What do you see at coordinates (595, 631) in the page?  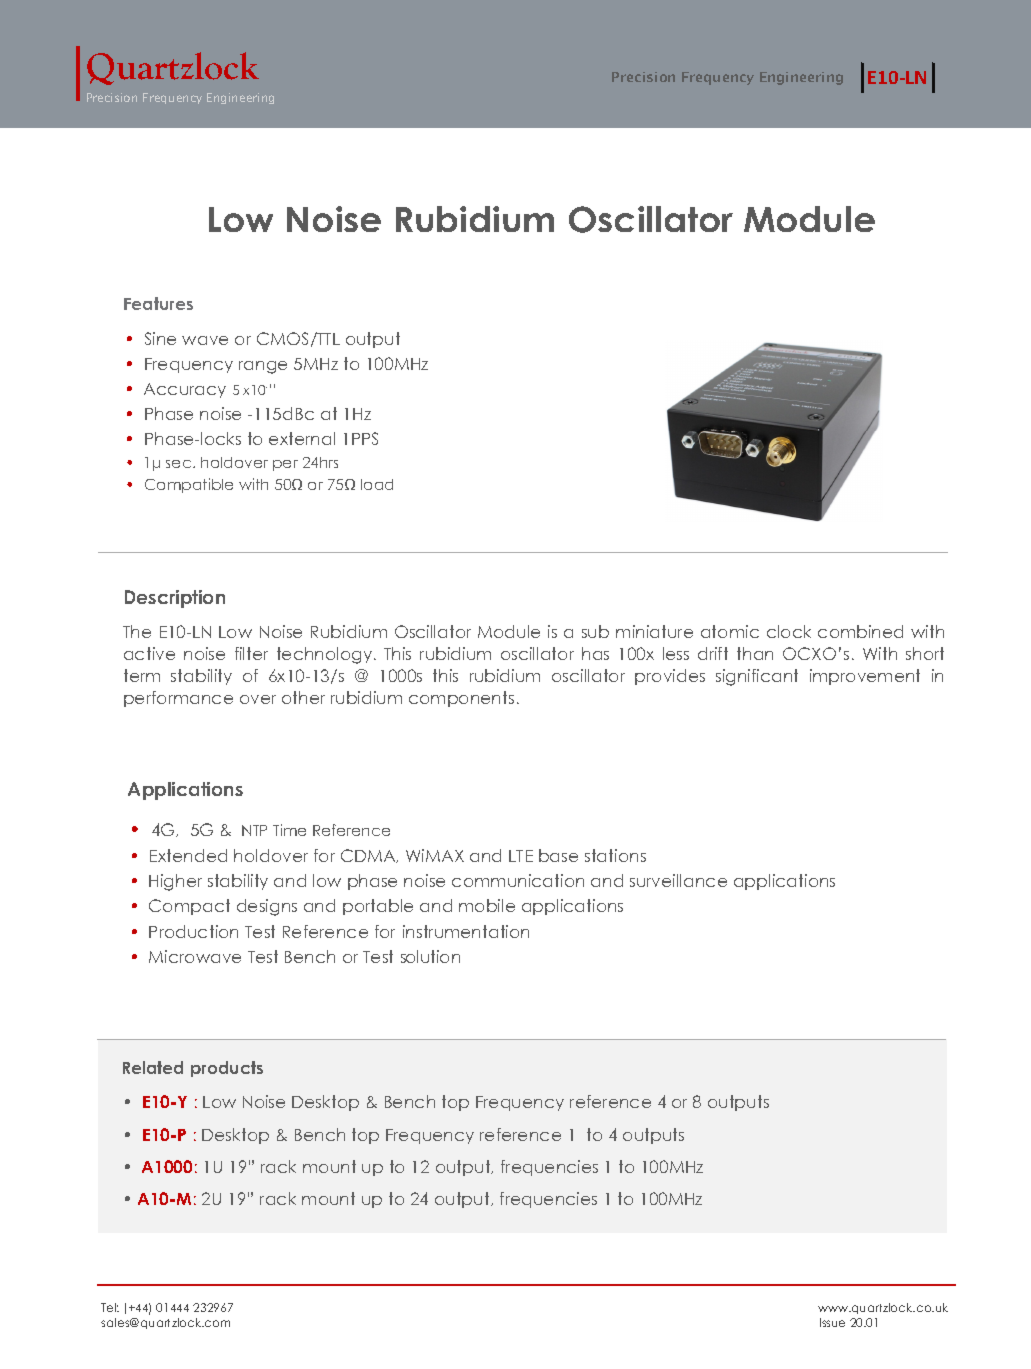 I see `sub` at bounding box center [595, 631].
